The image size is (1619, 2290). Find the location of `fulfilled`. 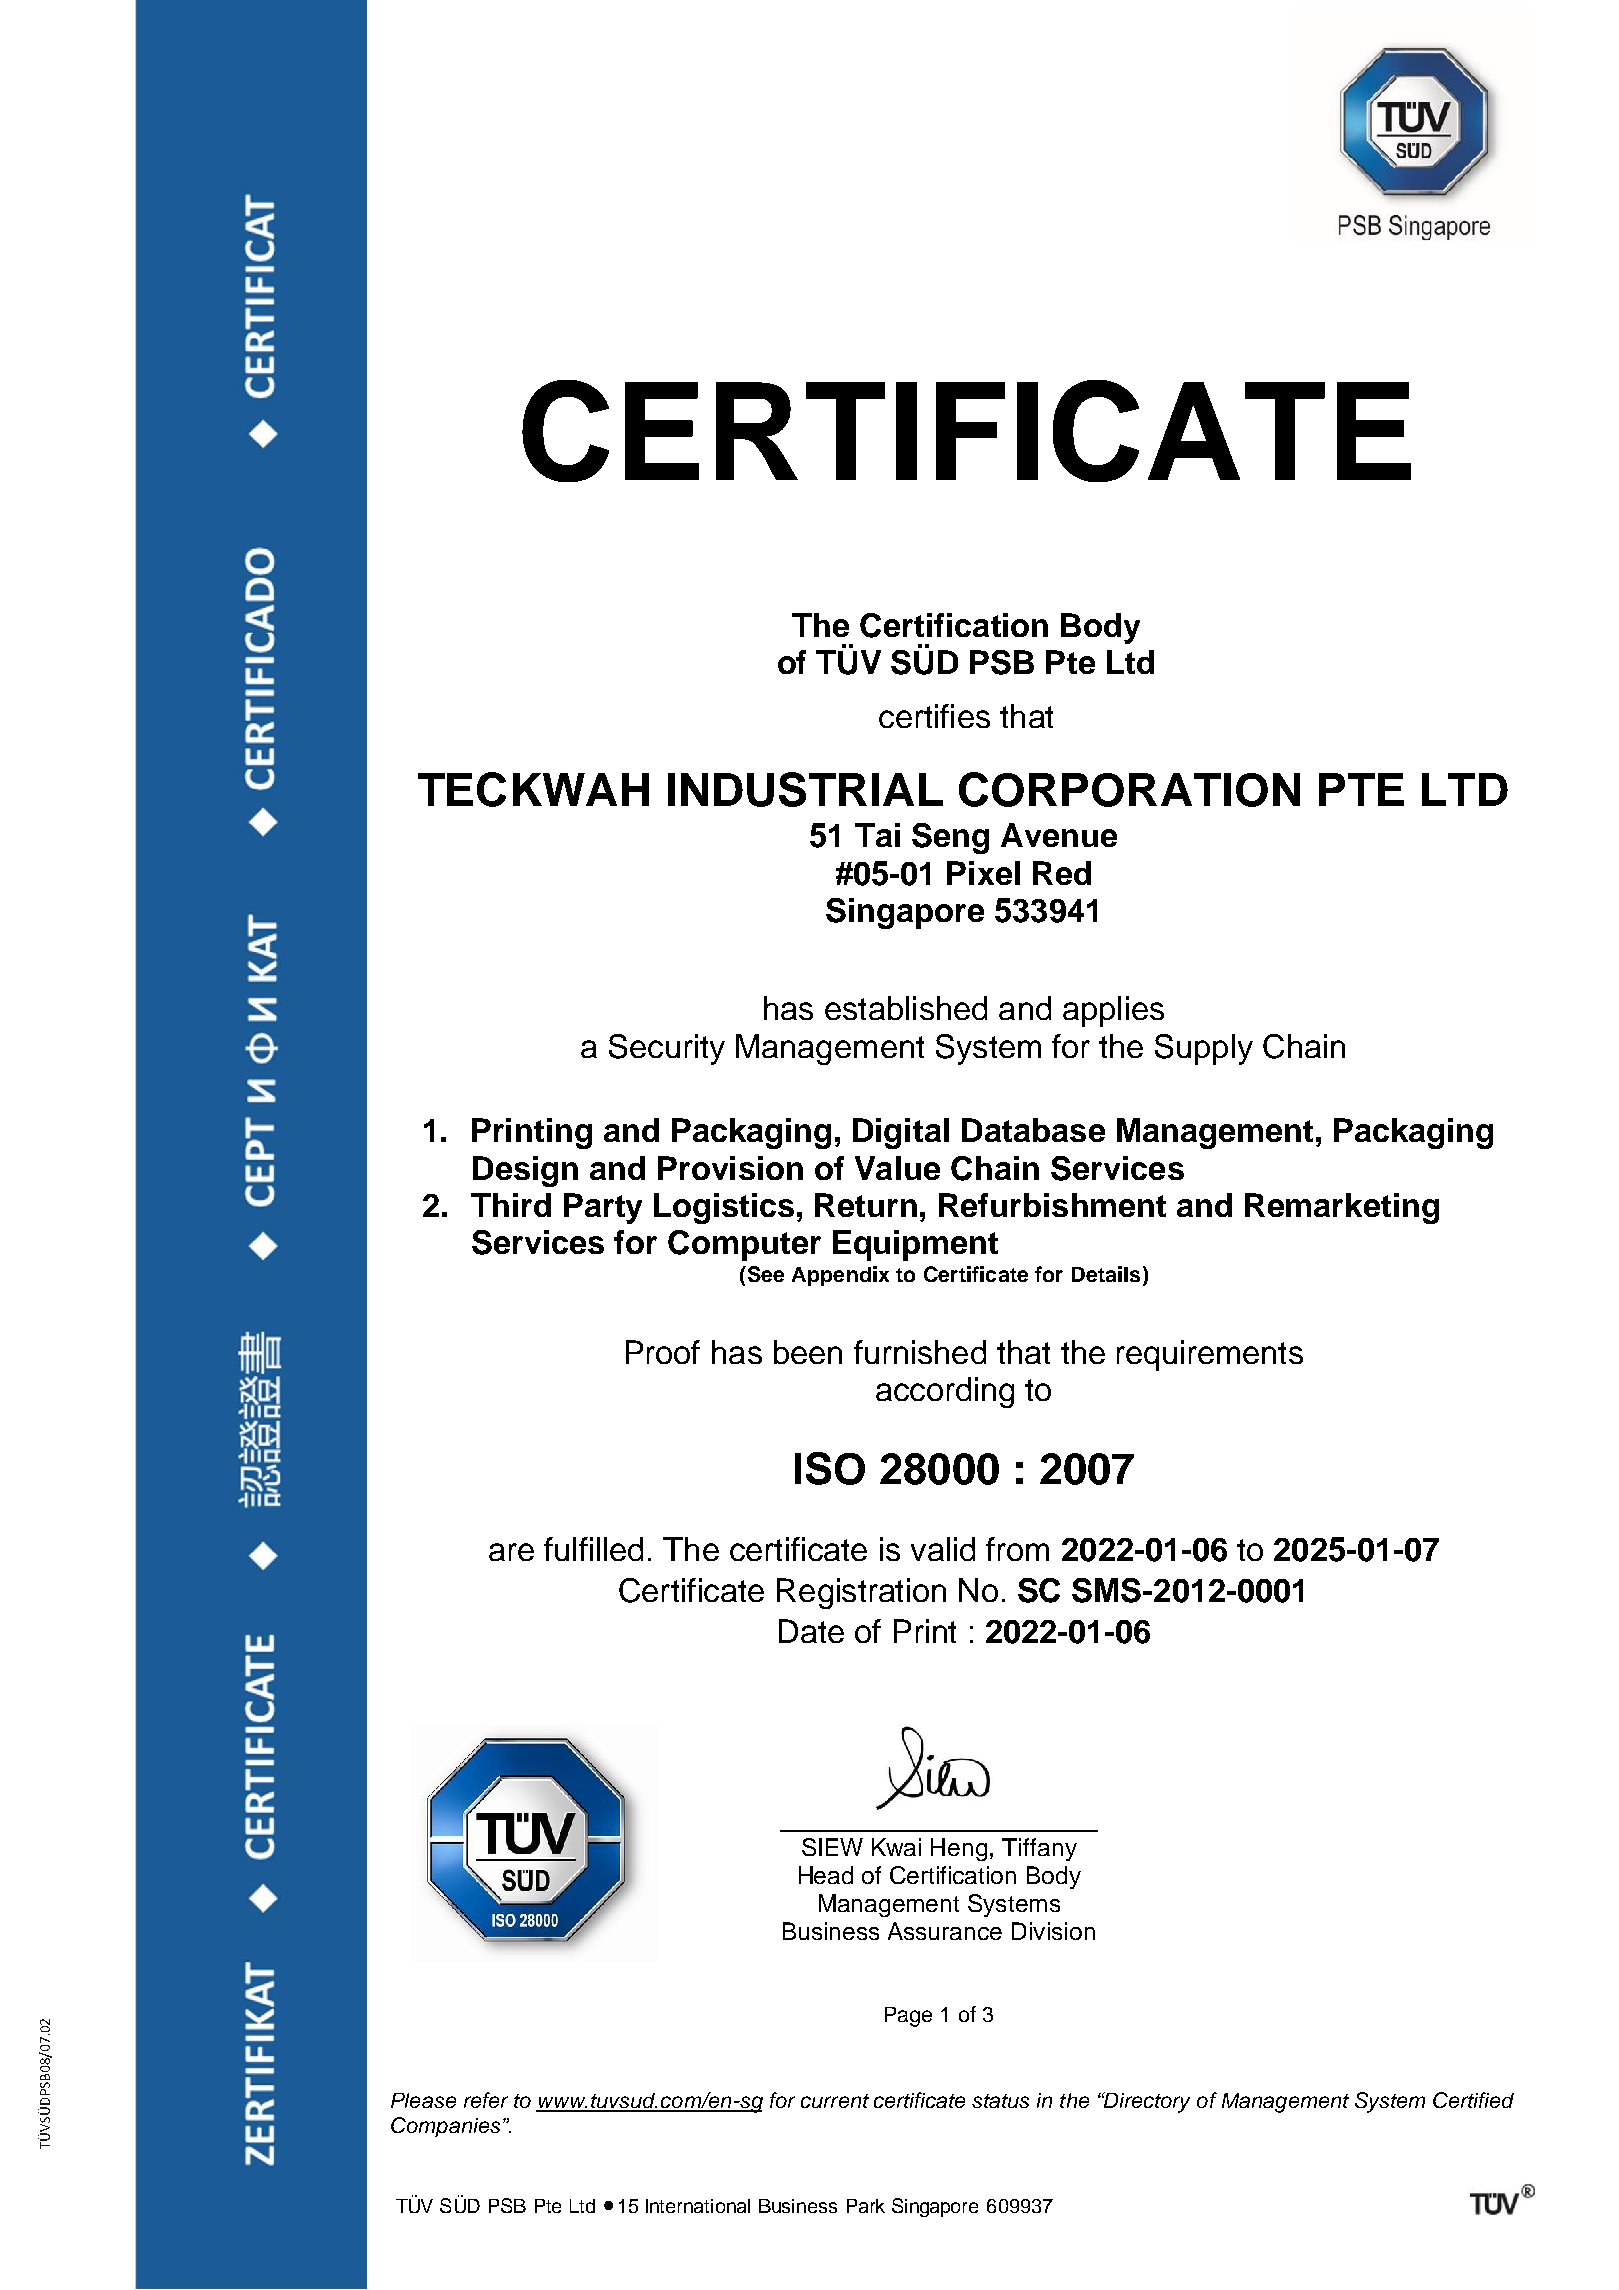

fulfilled is located at coordinates (593, 1549).
